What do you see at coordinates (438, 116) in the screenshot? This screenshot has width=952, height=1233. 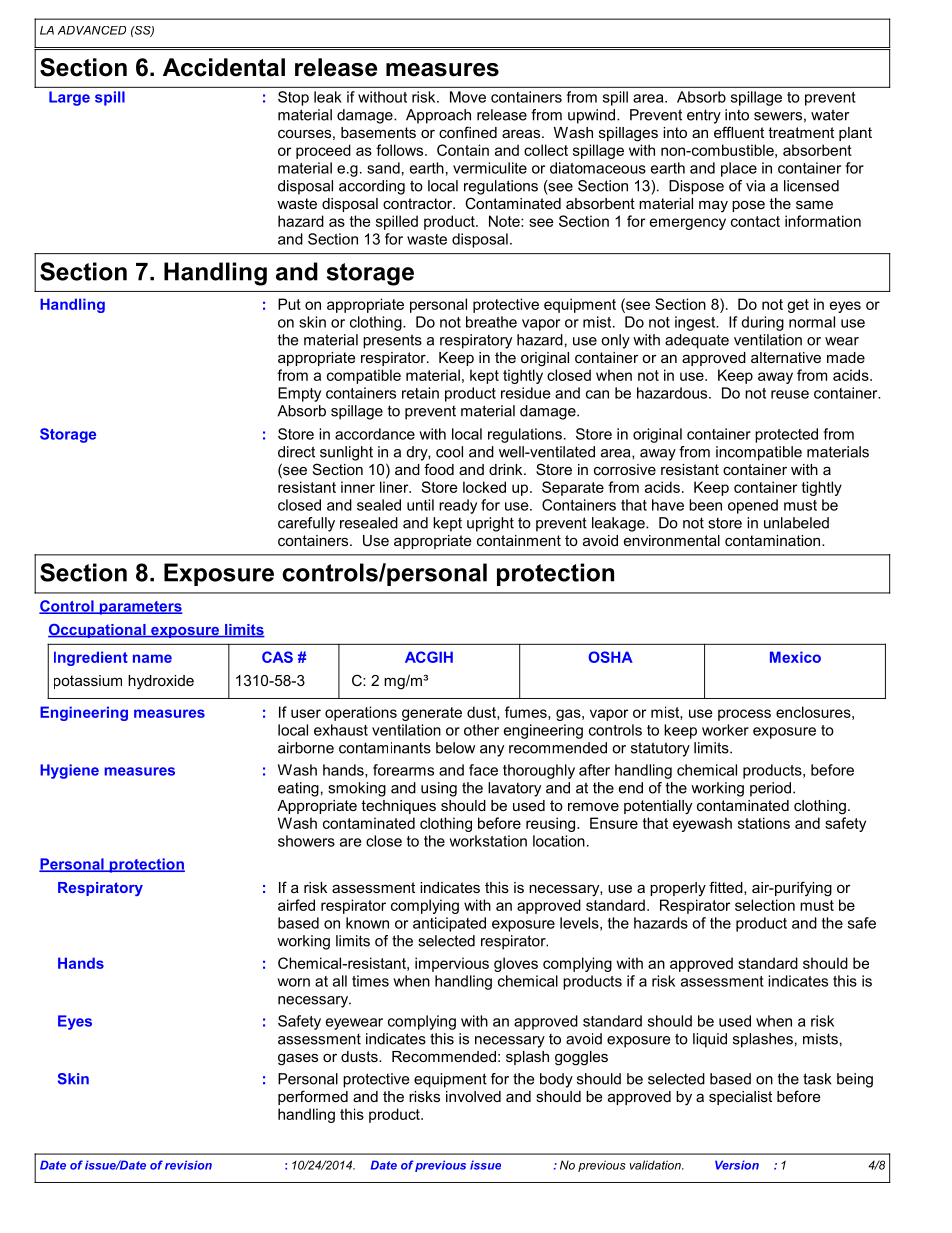 I see `Approach` at bounding box center [438, 116].
